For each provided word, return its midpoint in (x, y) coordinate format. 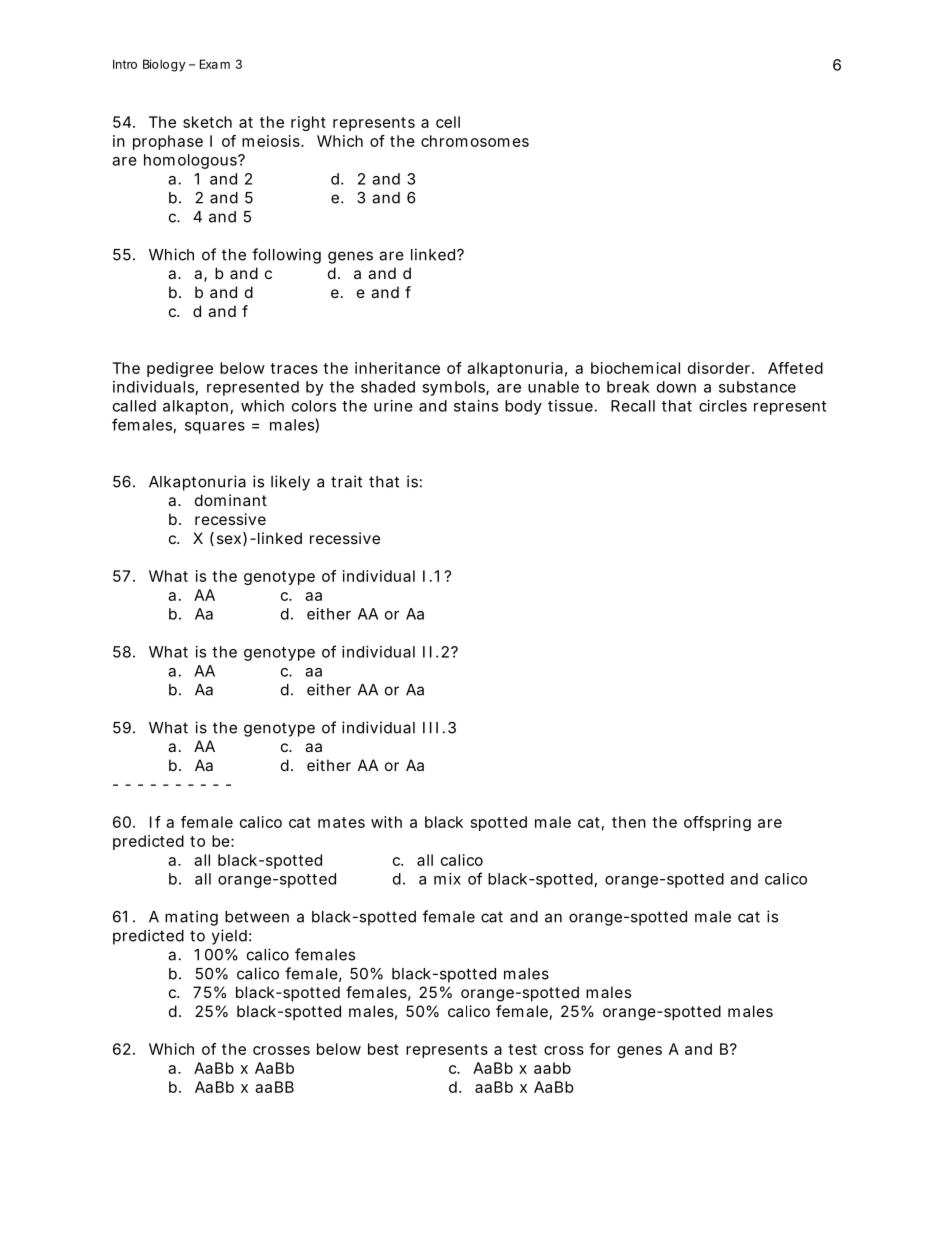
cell (448, 122)
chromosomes (475, 141)
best (383, 1049)
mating (191, 918)
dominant (231, 500)
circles (723, 406)
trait (346, 481)
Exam (215, 64)
